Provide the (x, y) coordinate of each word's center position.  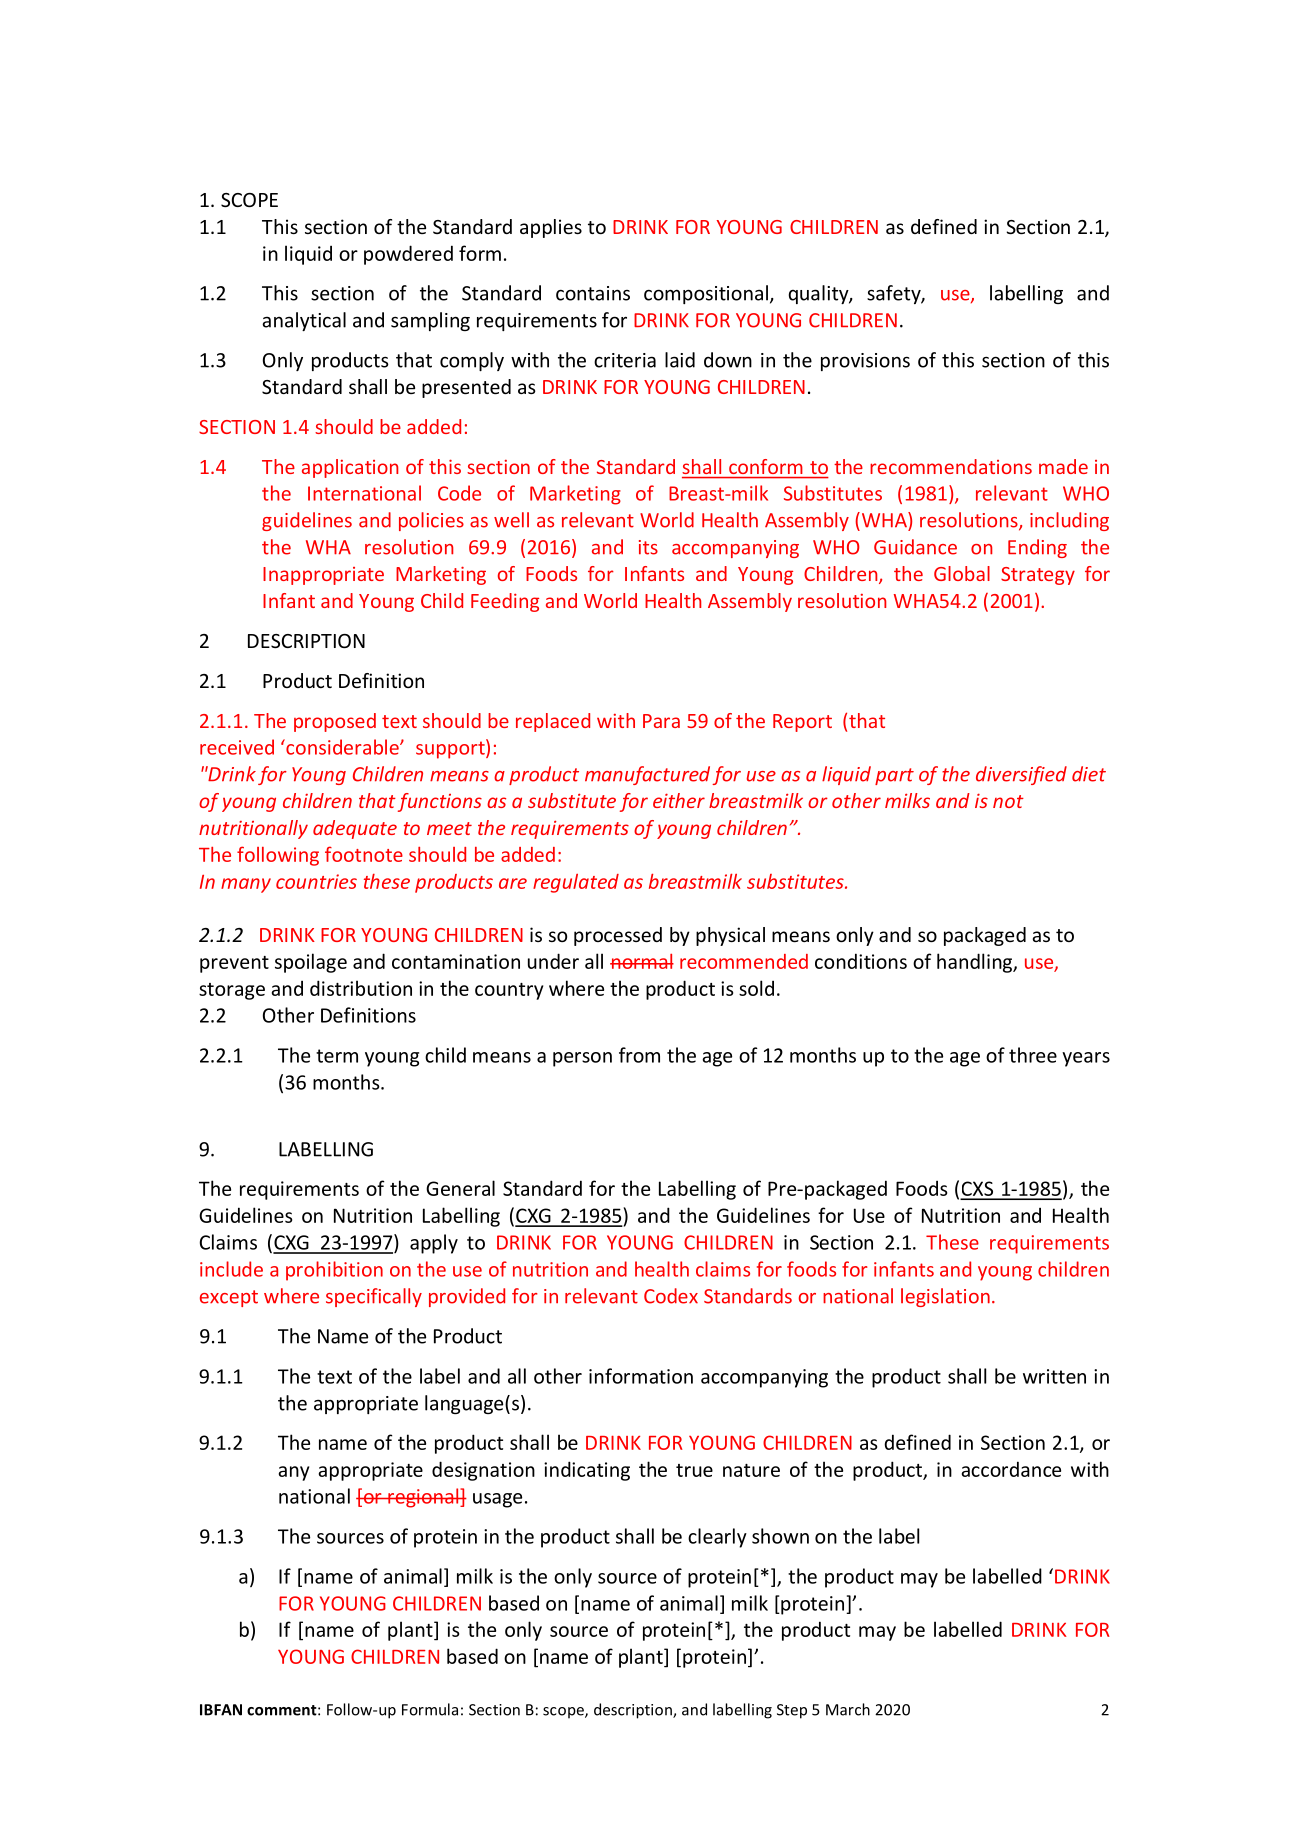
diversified (1021, 775)
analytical (304, 321)
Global (962, 573)
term (337, 1056)
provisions (865, 362)
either (679, 800)
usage (497, 1500)
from (639, 1055)
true (694, 1470)
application (350, 468)
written (1054, 1376)
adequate (355, 829)
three (1033, 1055)
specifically (374, 1297)
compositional (706, 294)
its (648, 547)
